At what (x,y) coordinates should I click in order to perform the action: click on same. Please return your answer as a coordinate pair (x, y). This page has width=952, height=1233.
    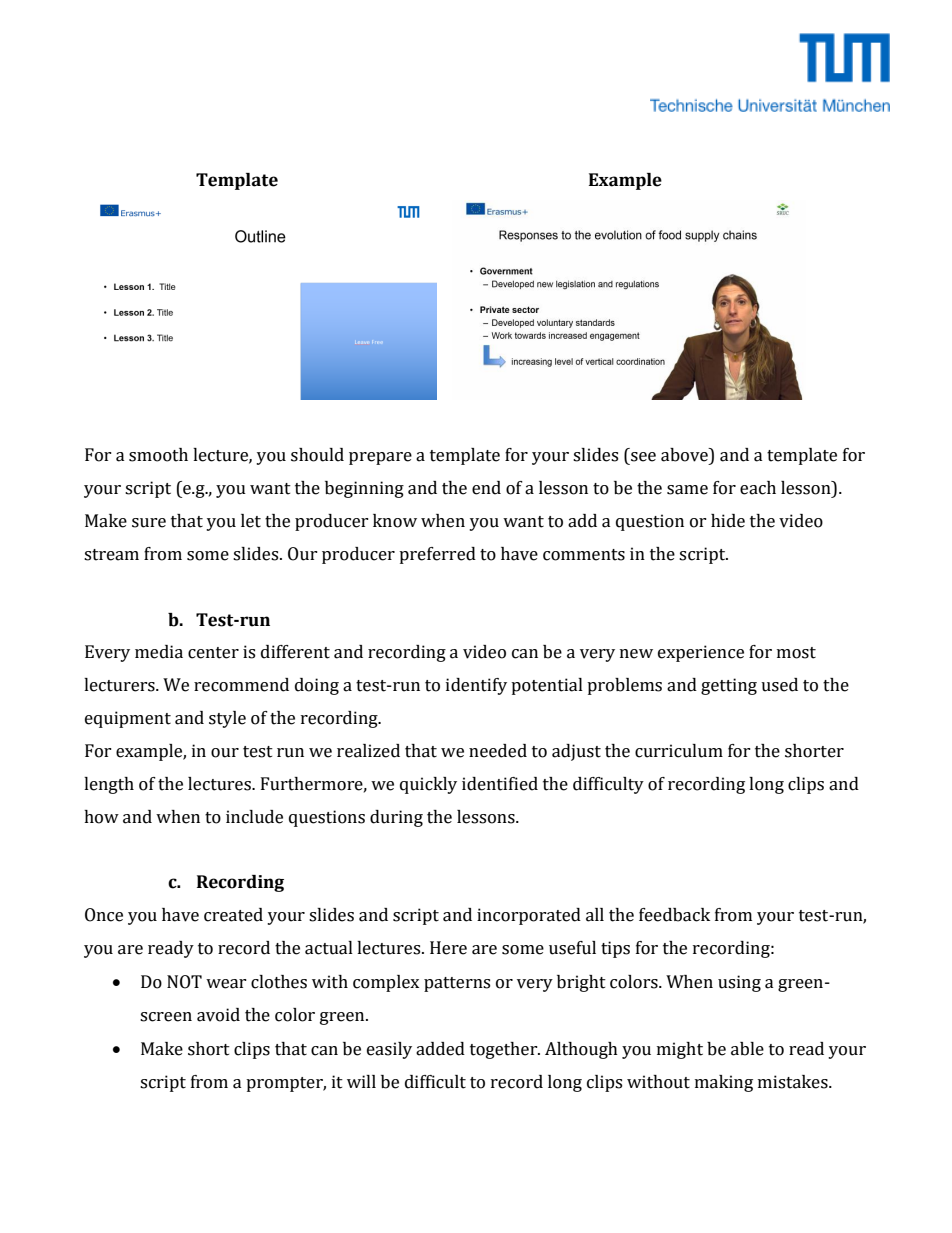
    Looking at the image, I should click on (687, 490).
